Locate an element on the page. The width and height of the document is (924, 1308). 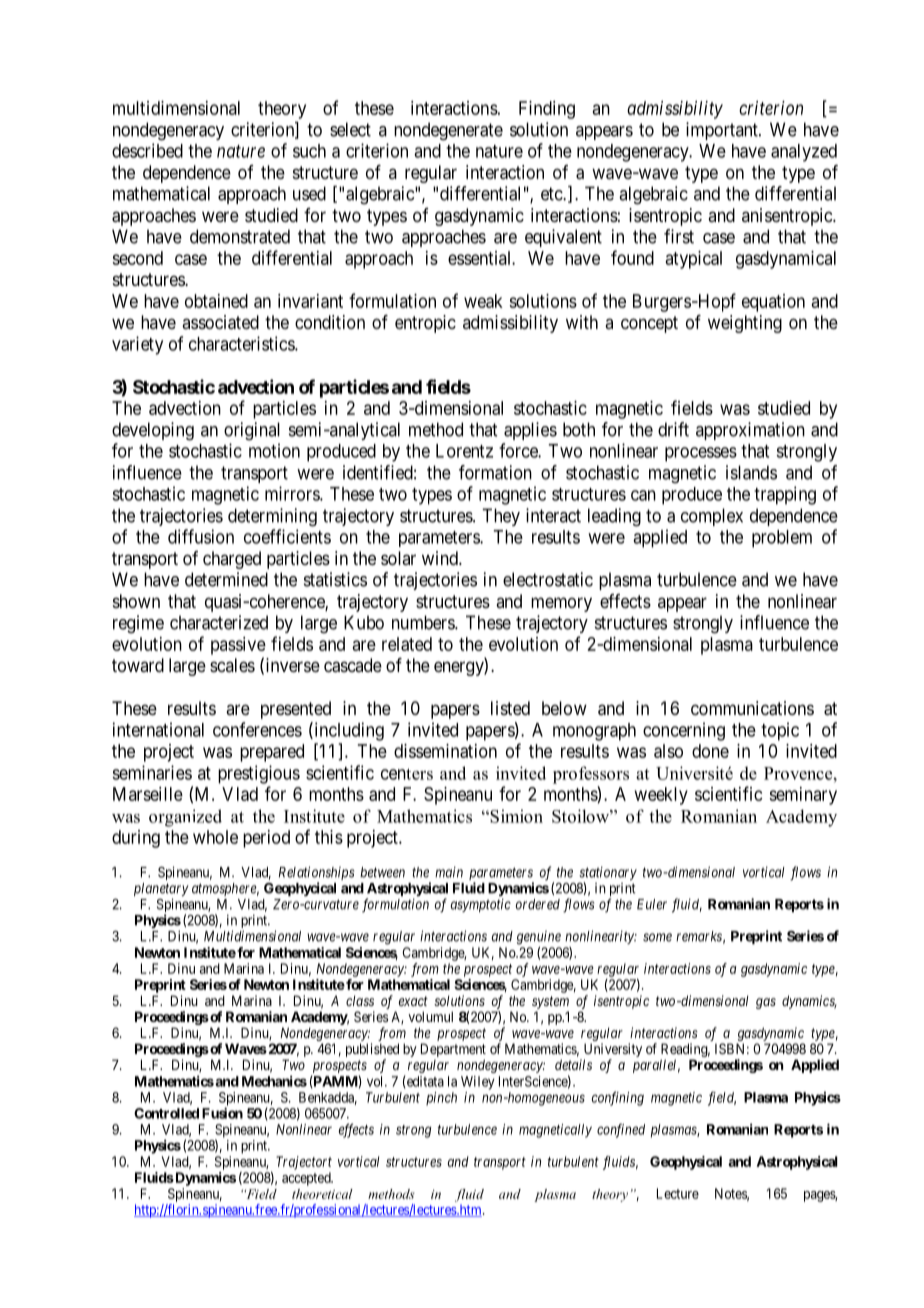
Euler is located at coordinates (652, 904).
